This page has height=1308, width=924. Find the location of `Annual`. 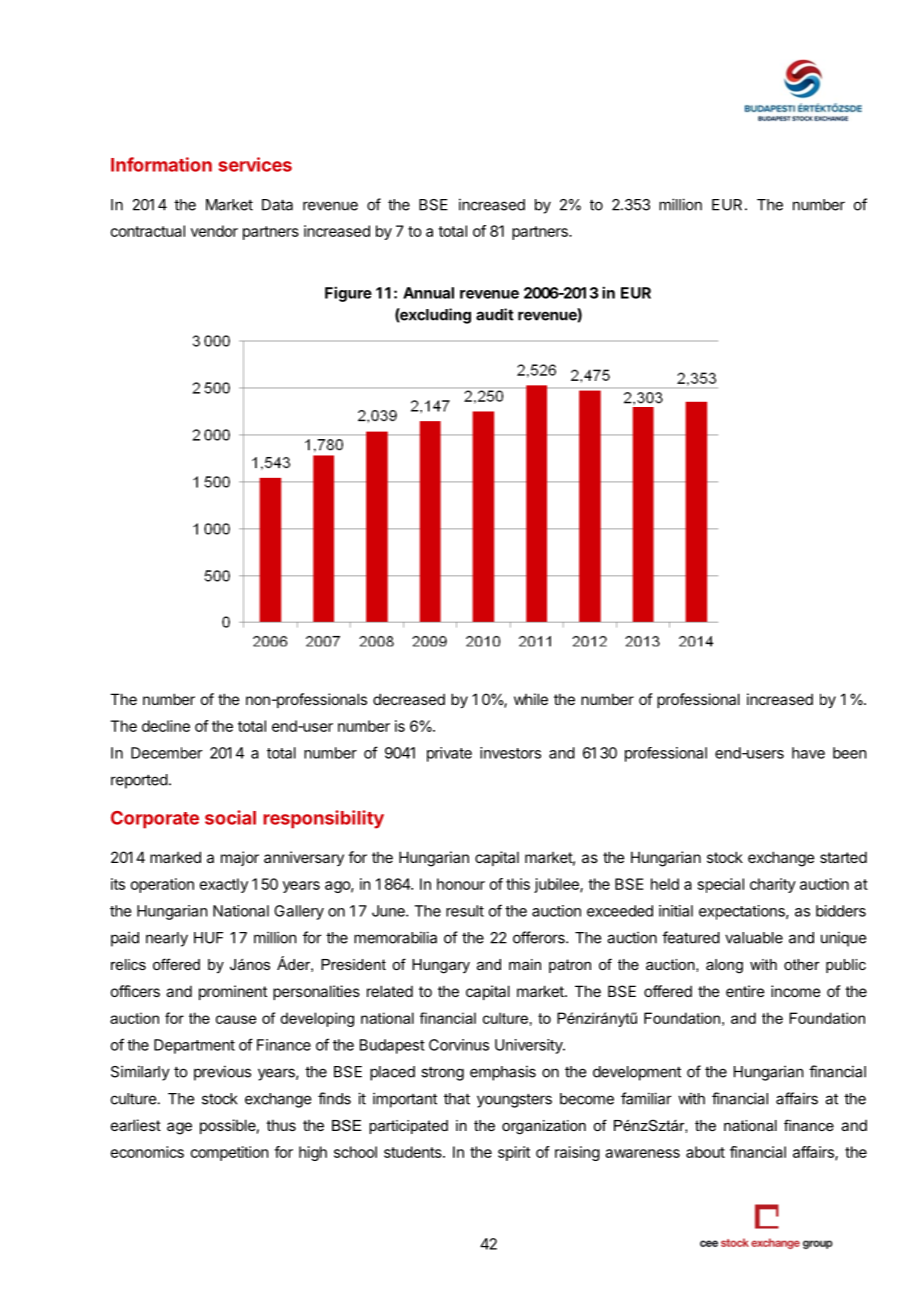

Annual is located at coordinates (428, 293).
